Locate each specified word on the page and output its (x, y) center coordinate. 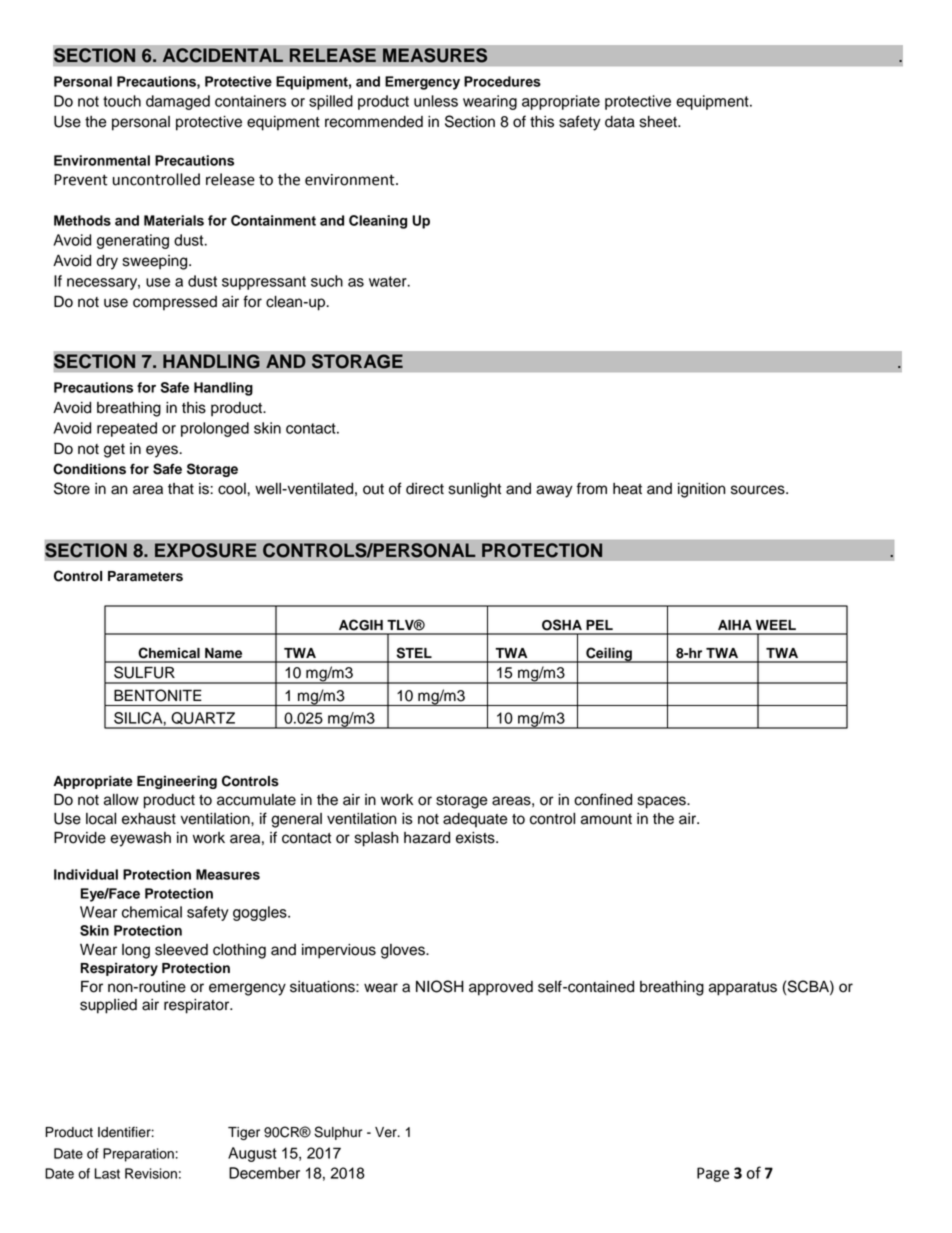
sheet (659, 122)
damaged (178, 102)
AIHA (735, 625)
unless (436, 101)
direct (425, 489)
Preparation (138, 1155)
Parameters (145, 576)
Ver (387, 1132)
